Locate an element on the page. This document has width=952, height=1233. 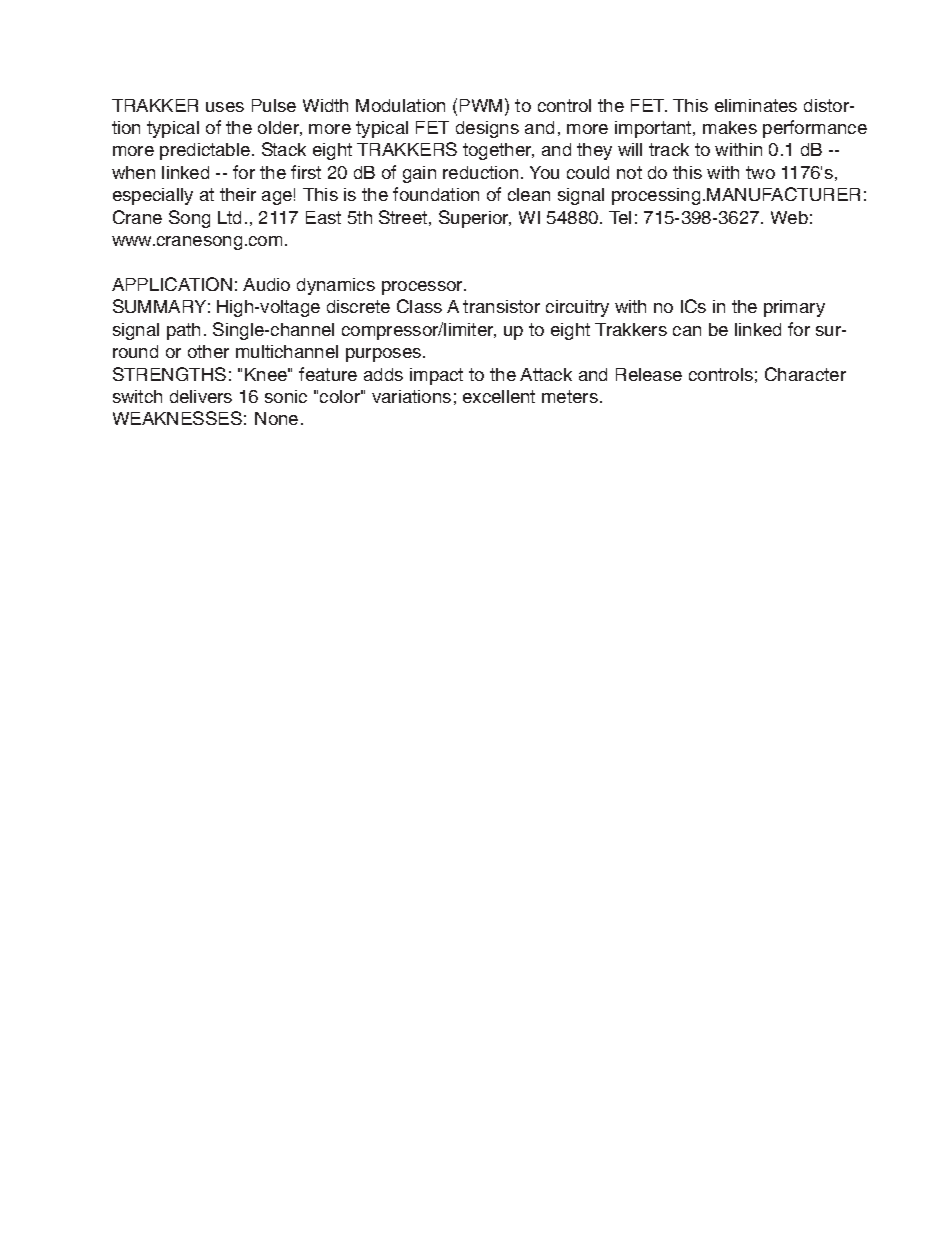
Web is located at coordinates (789, 217).
